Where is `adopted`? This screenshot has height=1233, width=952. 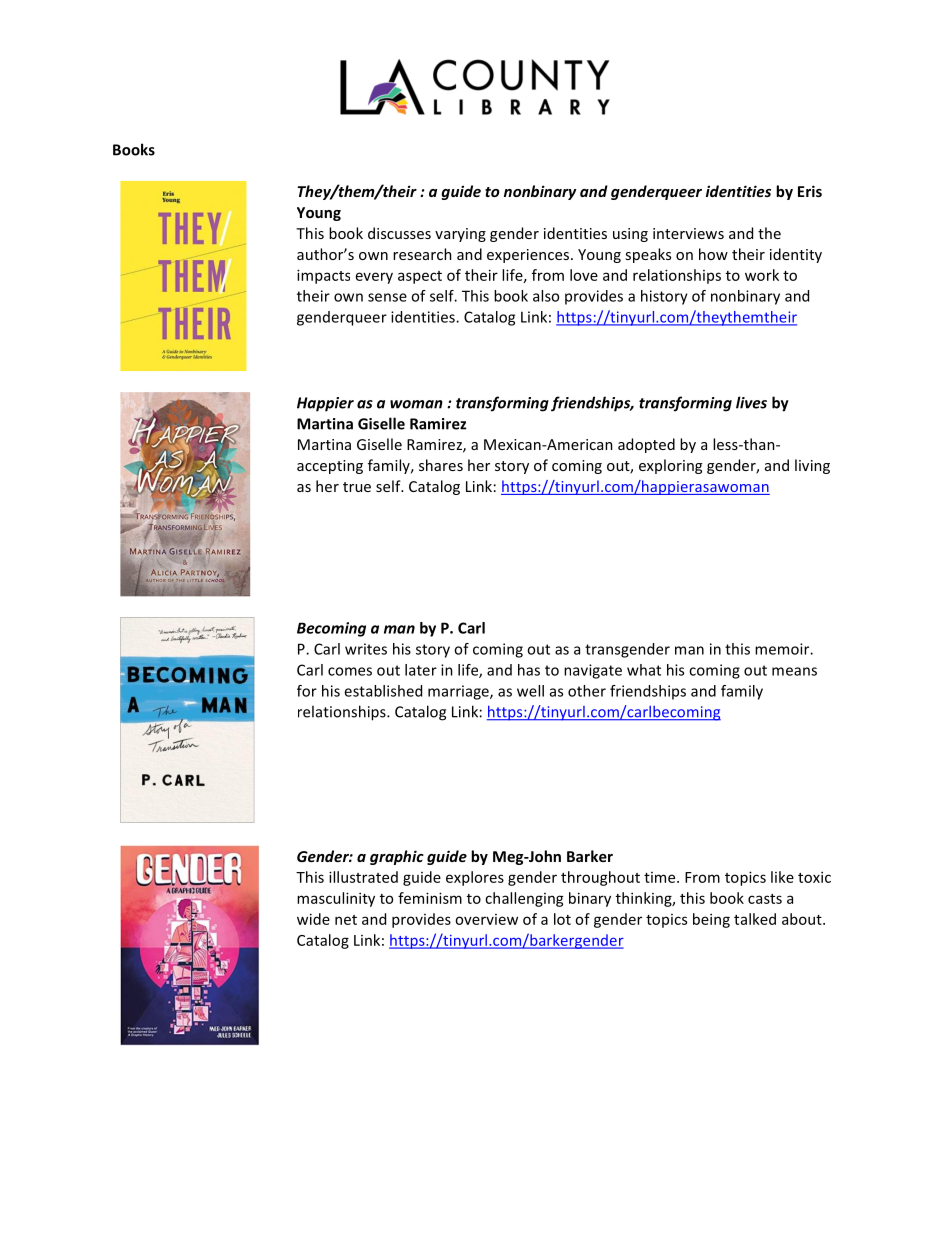 adopted is located at coordinates (646, 445).
